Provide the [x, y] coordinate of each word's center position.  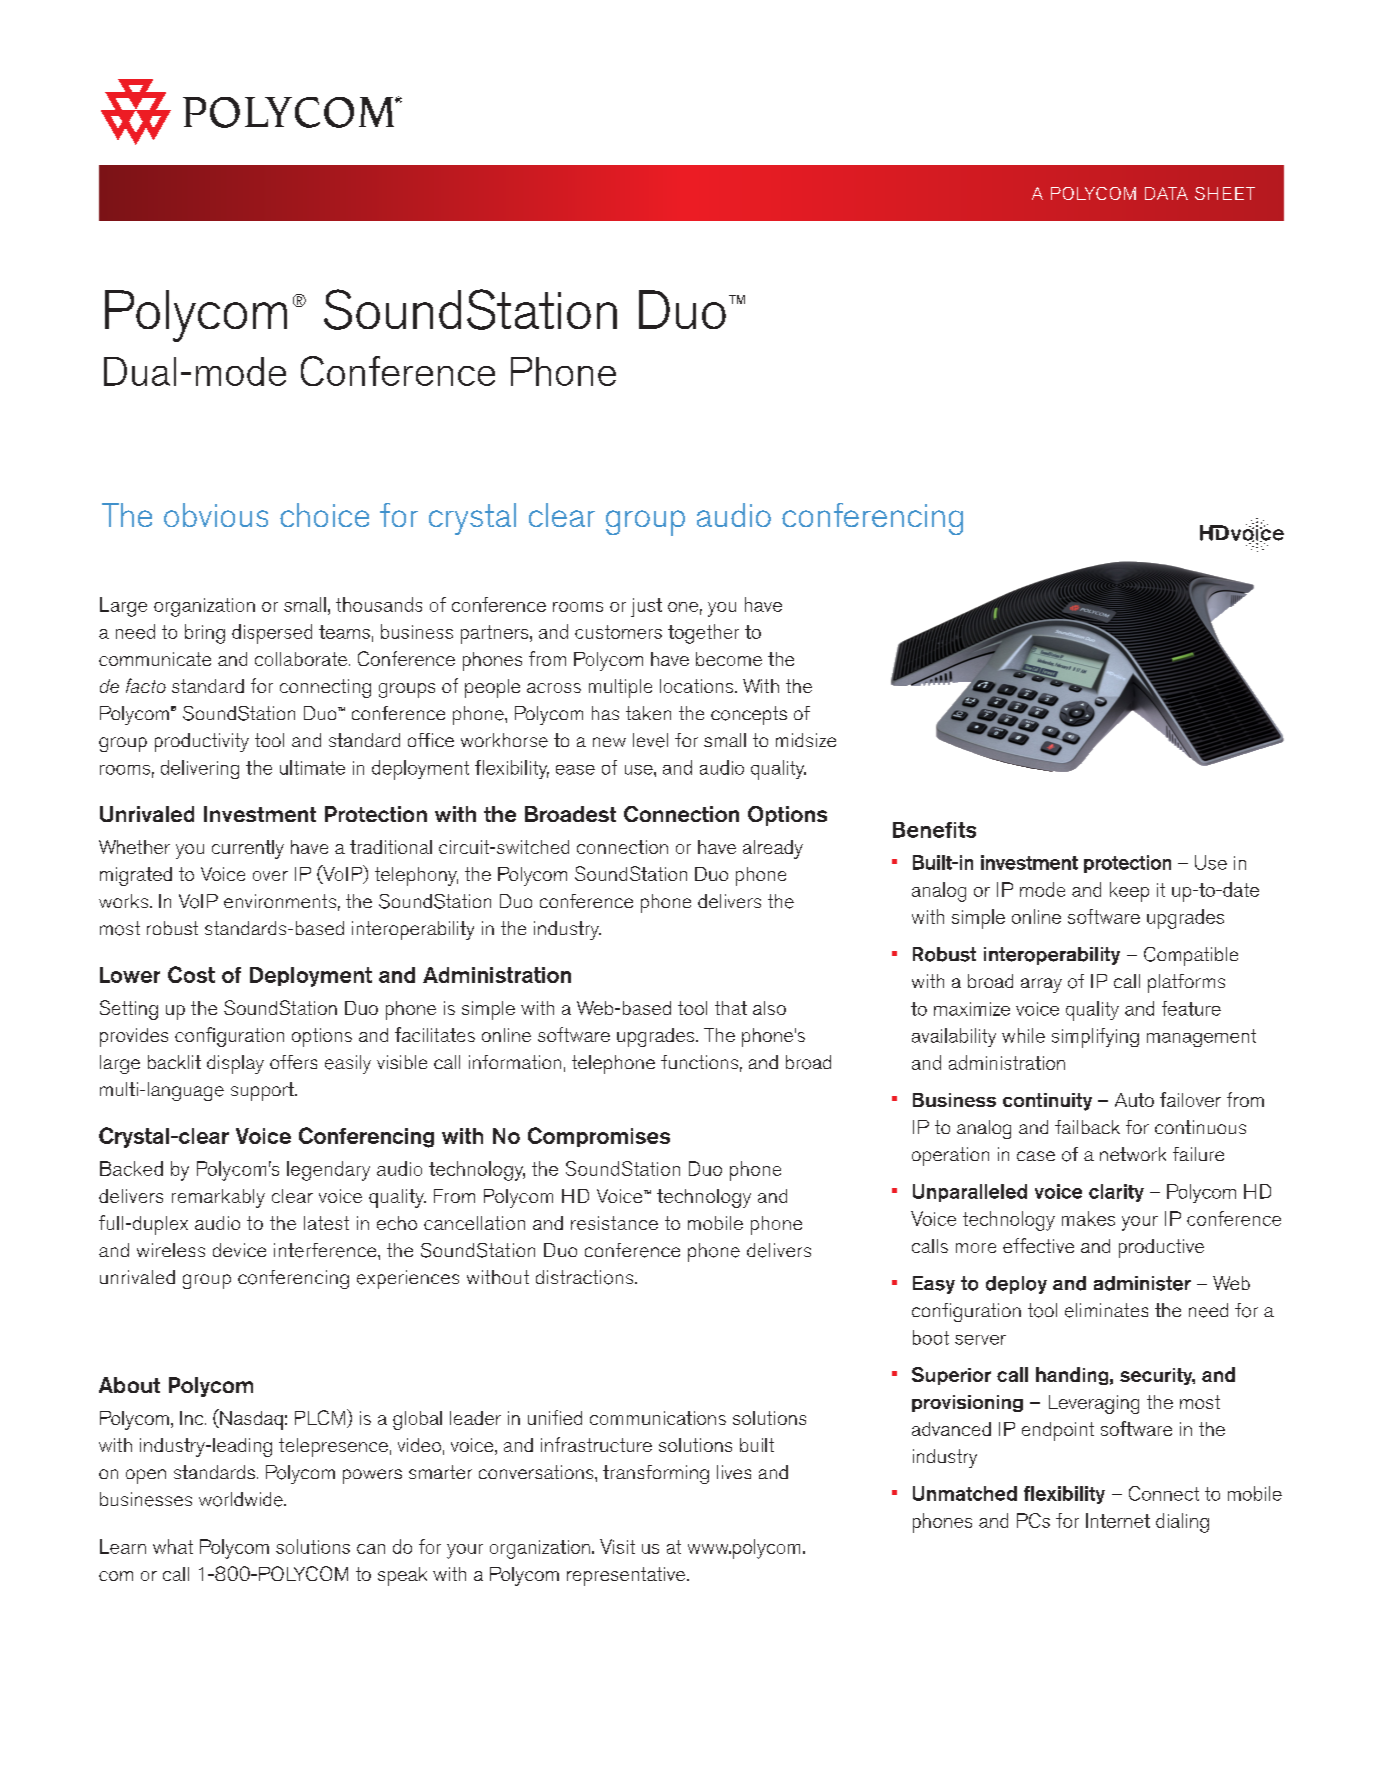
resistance [614, 1223]
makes [1088, 1218]
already [773, 849]
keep [1129, 892]
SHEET [1225, 193]
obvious [216, 515]
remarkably [218, 1198]
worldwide [242, 1499]
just [646, 607]
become [729, 659]
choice [324, 515]
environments [280, 901]
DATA [1166, 193]
